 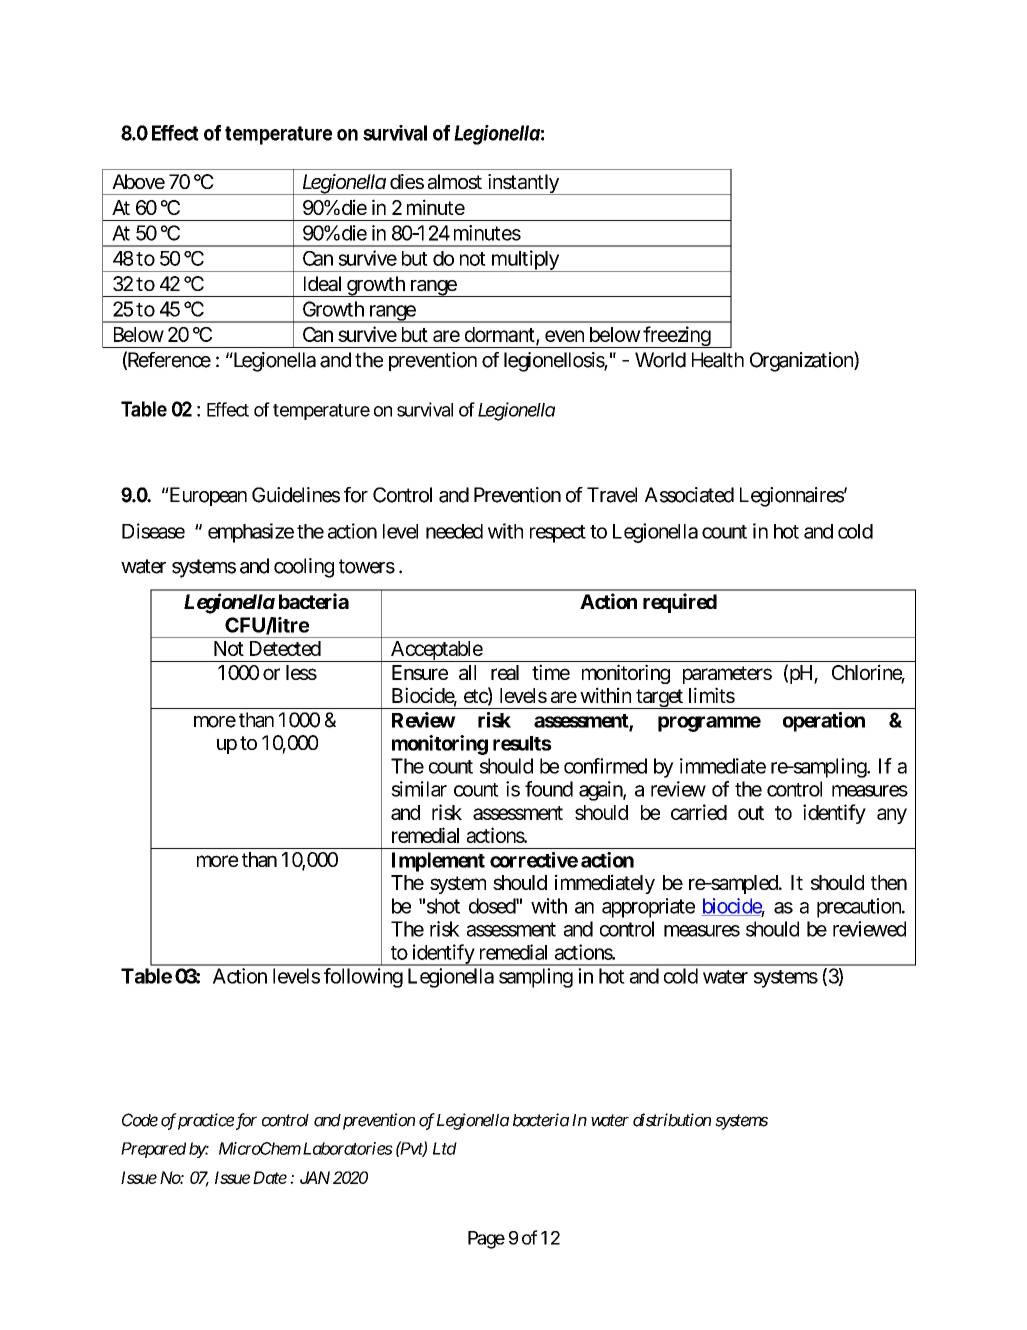 I want to click on precaution, so click(x=860, y=908).
